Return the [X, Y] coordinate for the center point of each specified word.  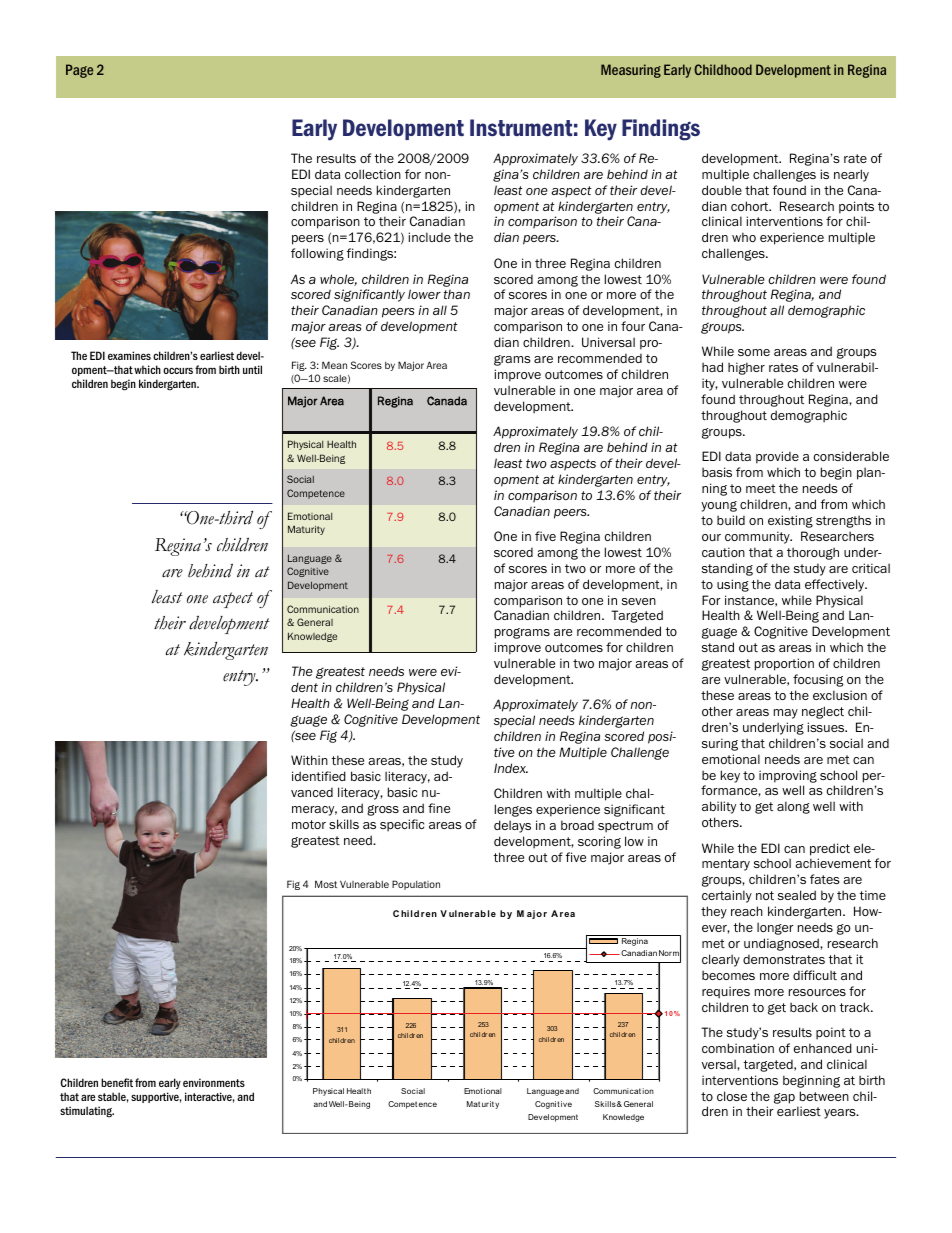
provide [777, 457]
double [722, 190]
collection [373, 174]
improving [788, 776]
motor [309, 824]
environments [214, 1082]
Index [511, 768]
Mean [334, 365]
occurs [178, 370]
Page [79, 71]
